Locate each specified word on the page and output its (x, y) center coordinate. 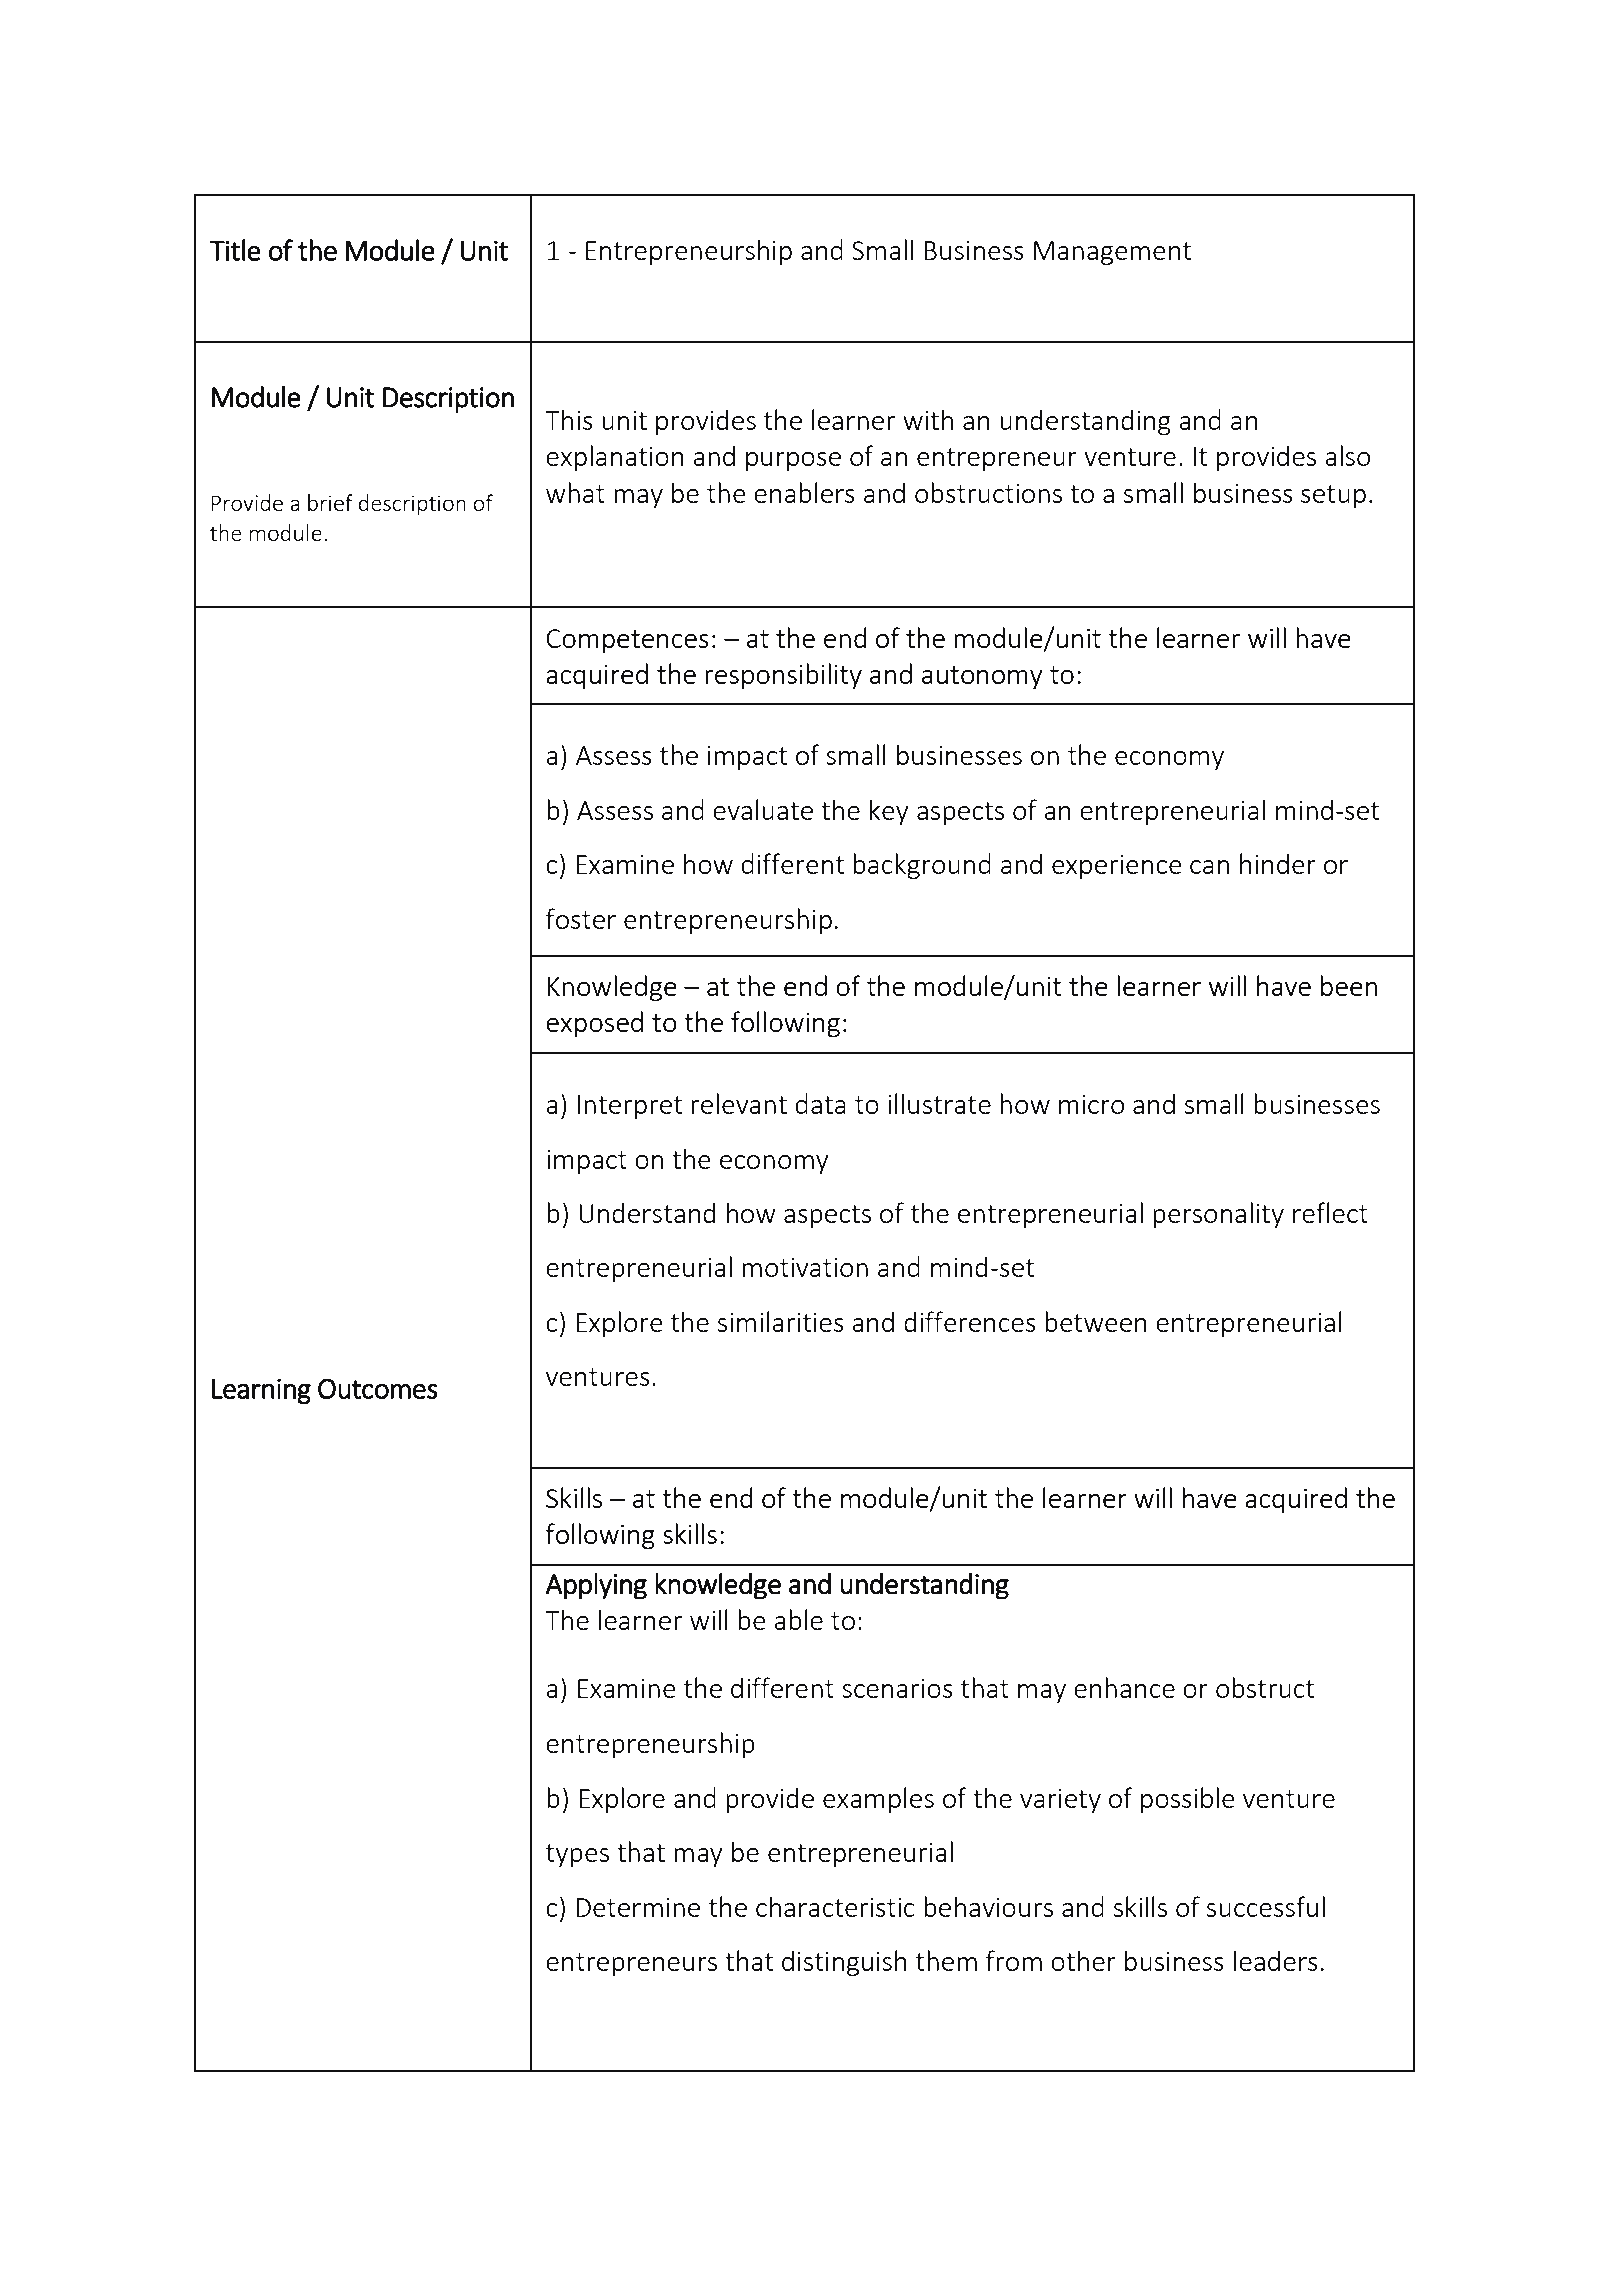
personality (1218, 1215)
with (928, 419)
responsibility (783, 676)
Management (1112, 253)
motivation (805, 1267)
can (1209, 867)
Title (235, 250)
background (922, 866)
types (577, 1855)
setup (1333, 496)
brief (330, 502)
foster (581, 918)
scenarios (897, 1688)
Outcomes (378, 1388)
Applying (596, 1586)
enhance (1124, 1687)
